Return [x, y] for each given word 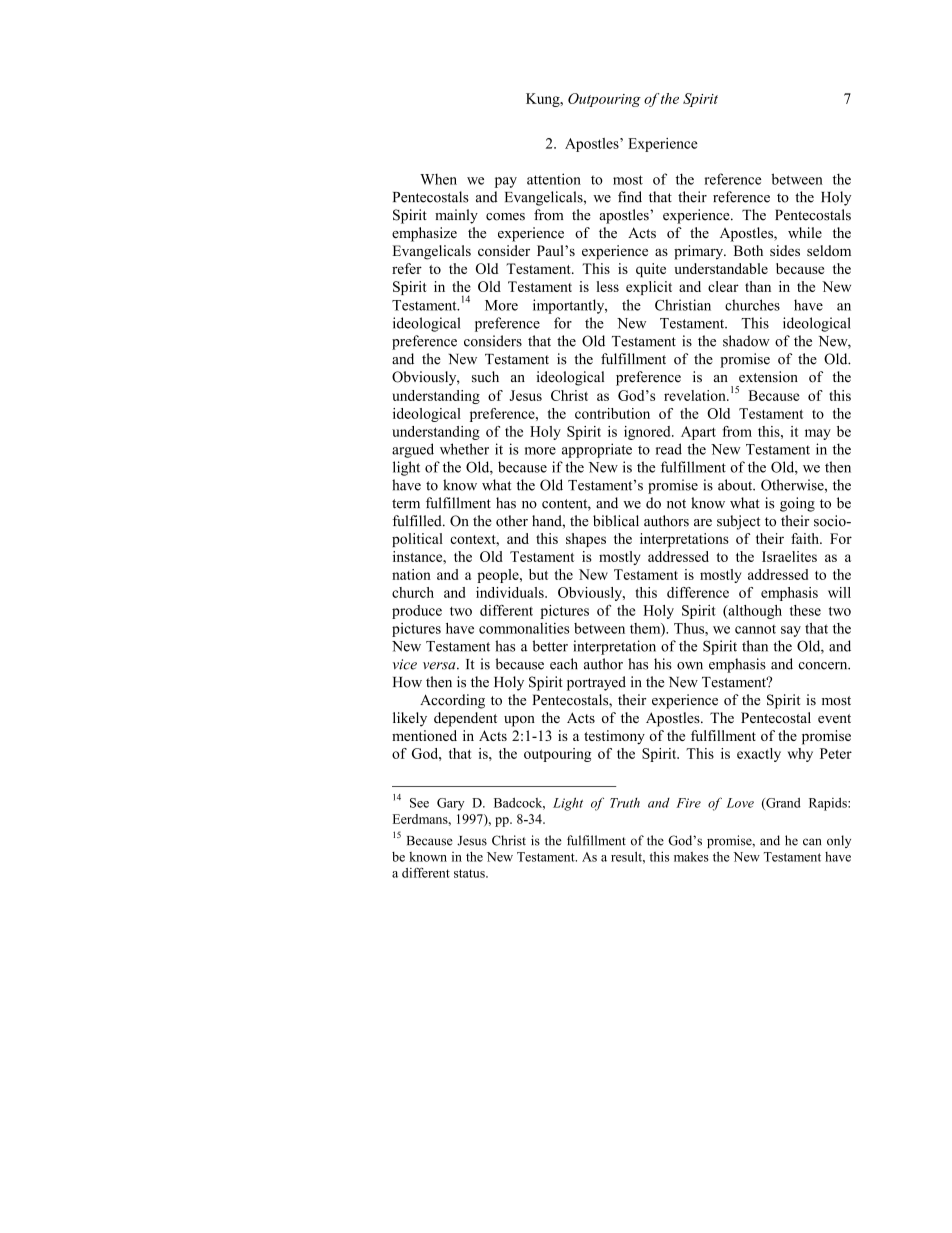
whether [464, 449]
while [805, 233]
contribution [612, 413]
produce [417, 612]
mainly [456, 216]
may [818, 434]
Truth [625, 803]
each [564, 664]
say [791, 631]
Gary [450, 804]
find [630, 197]
